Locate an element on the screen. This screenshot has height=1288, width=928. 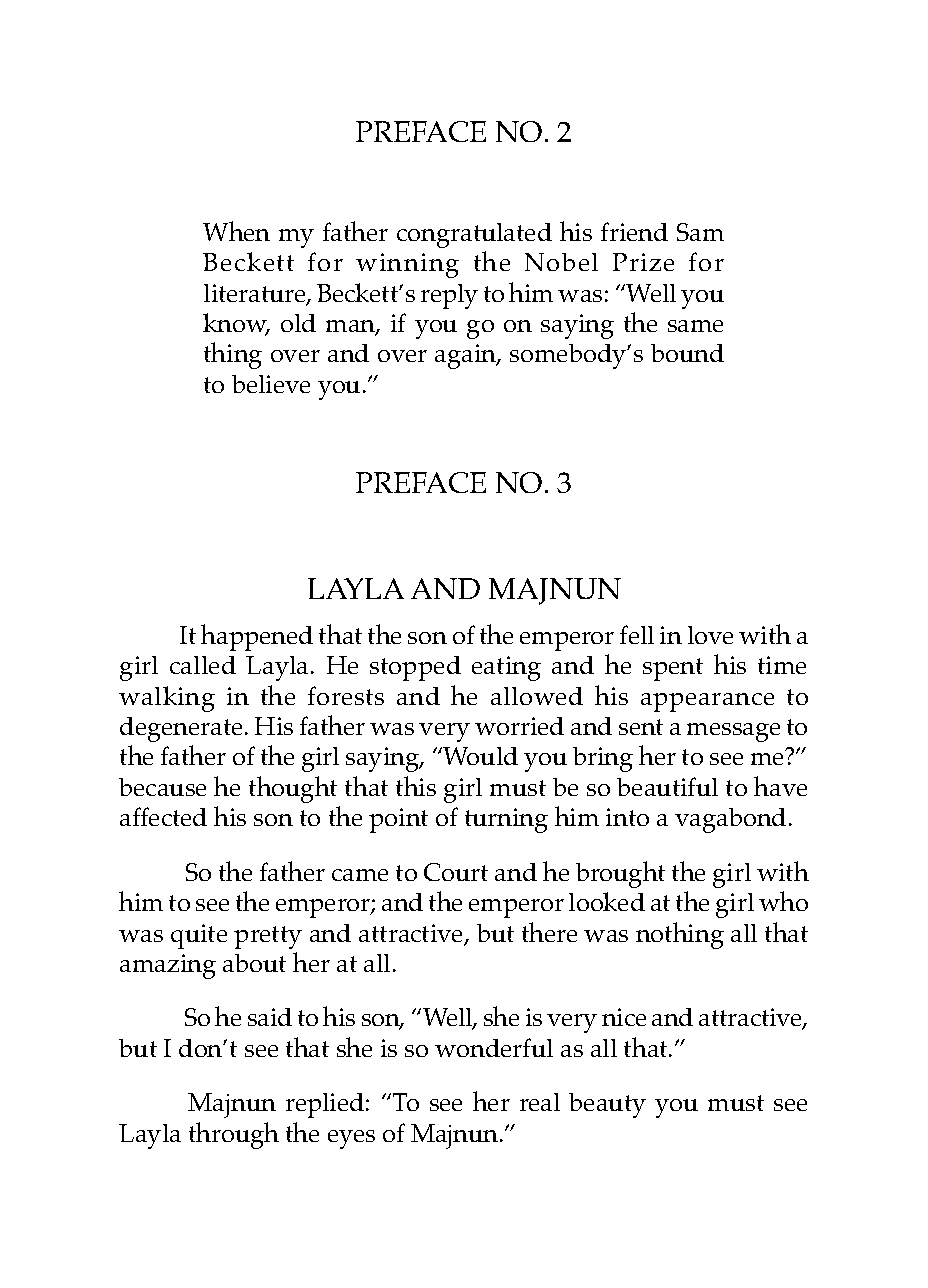
eating is located at coordinates (506, 668).
